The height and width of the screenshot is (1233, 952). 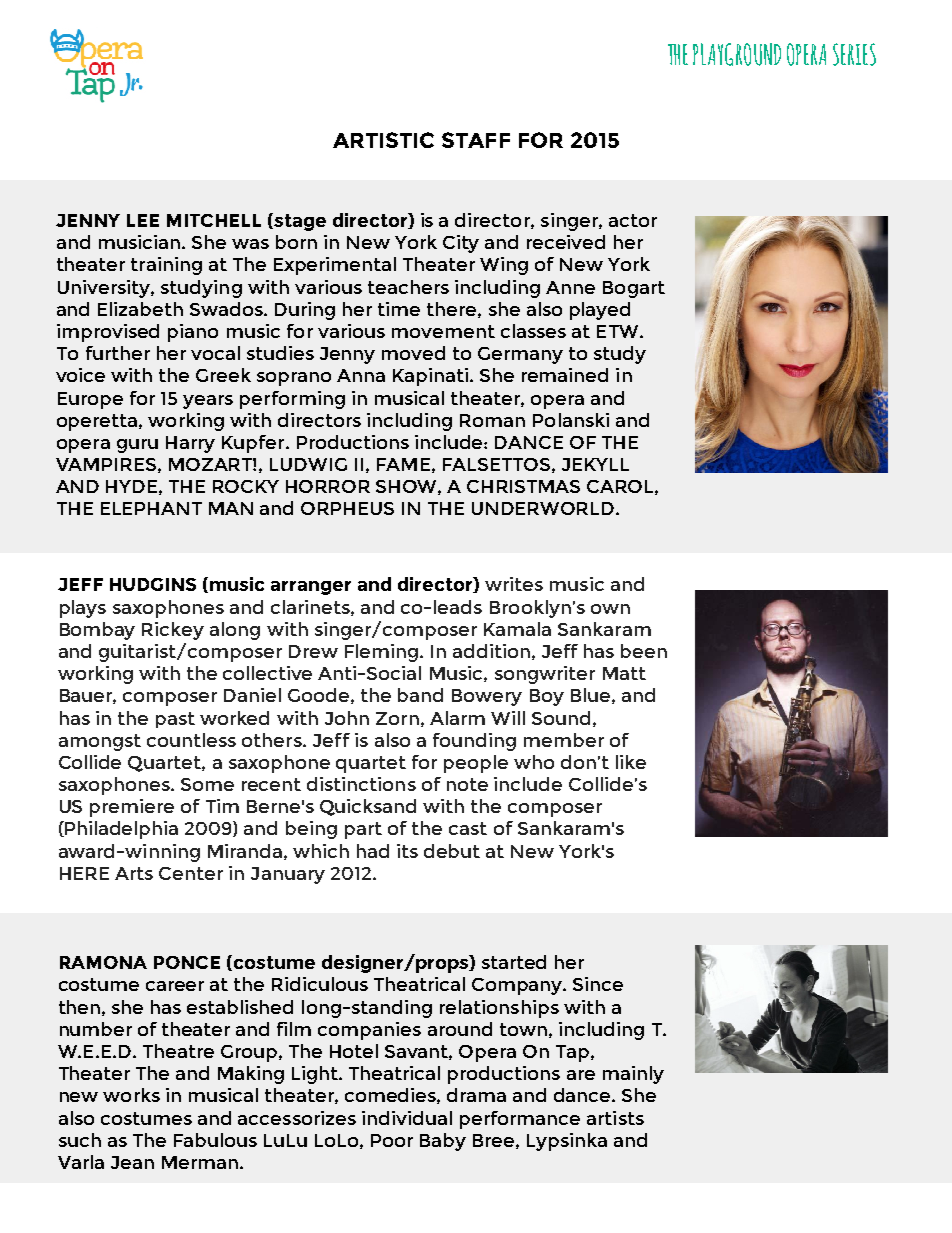 I want to click on Rickey, so click(x=173, y=631).
